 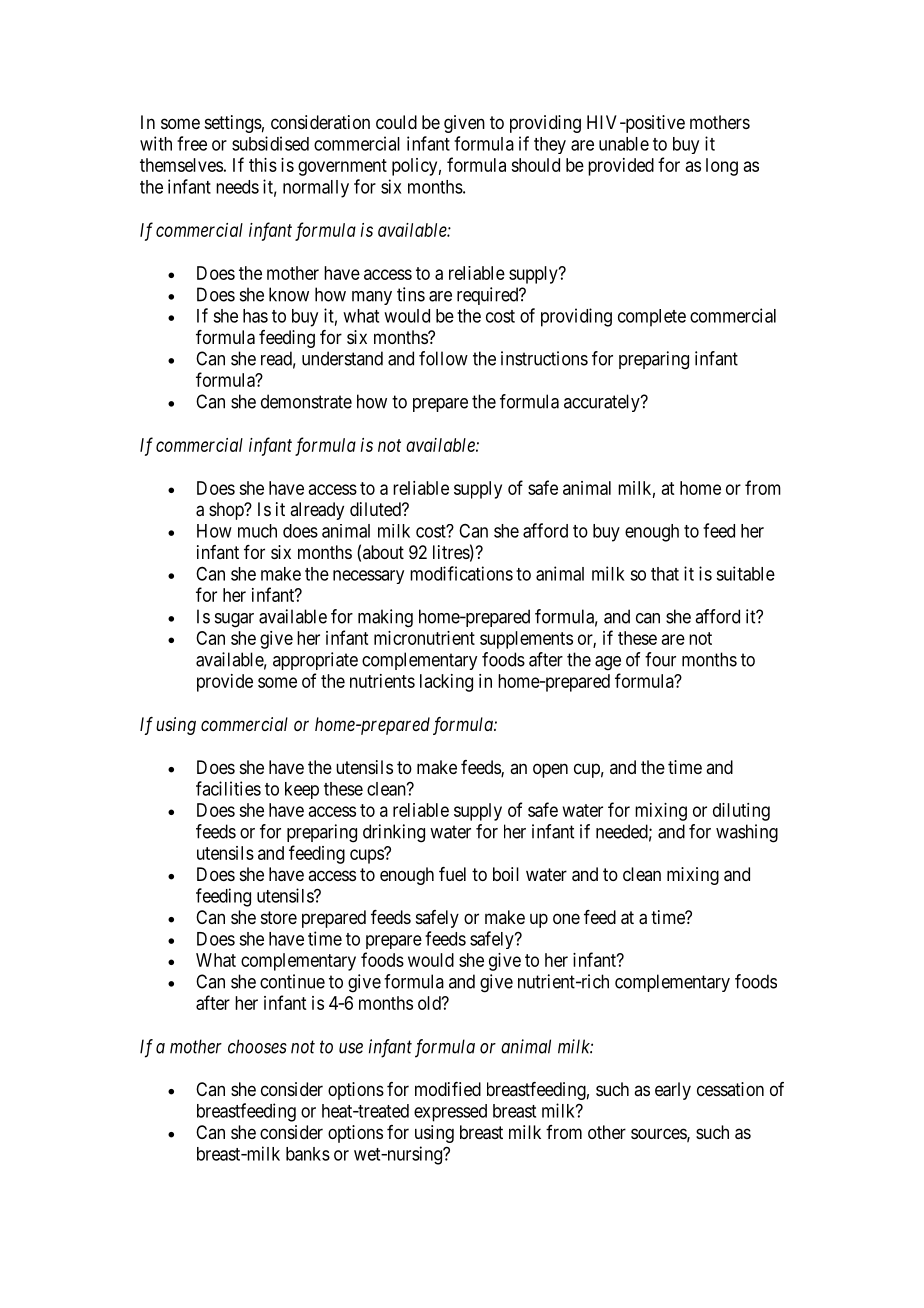 What do you see at coordinates (452, 874) in the document?
I see `fuel` at bounding box center [452, 874].
